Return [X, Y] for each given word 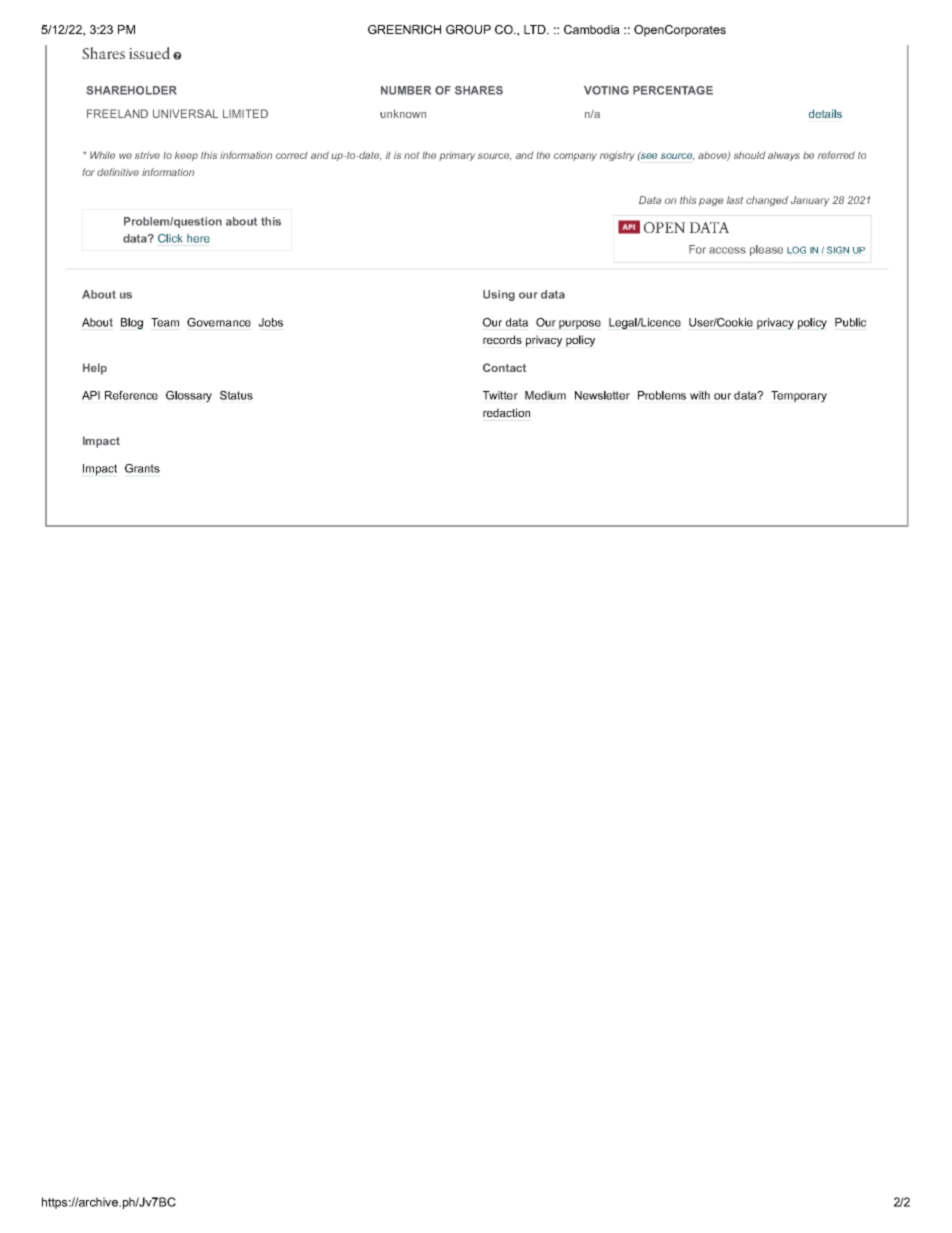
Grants [142, 468]
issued [149, 53]
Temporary [799, 396]
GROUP [468, 29]
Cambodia [592, 29]
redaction [506, 412]
